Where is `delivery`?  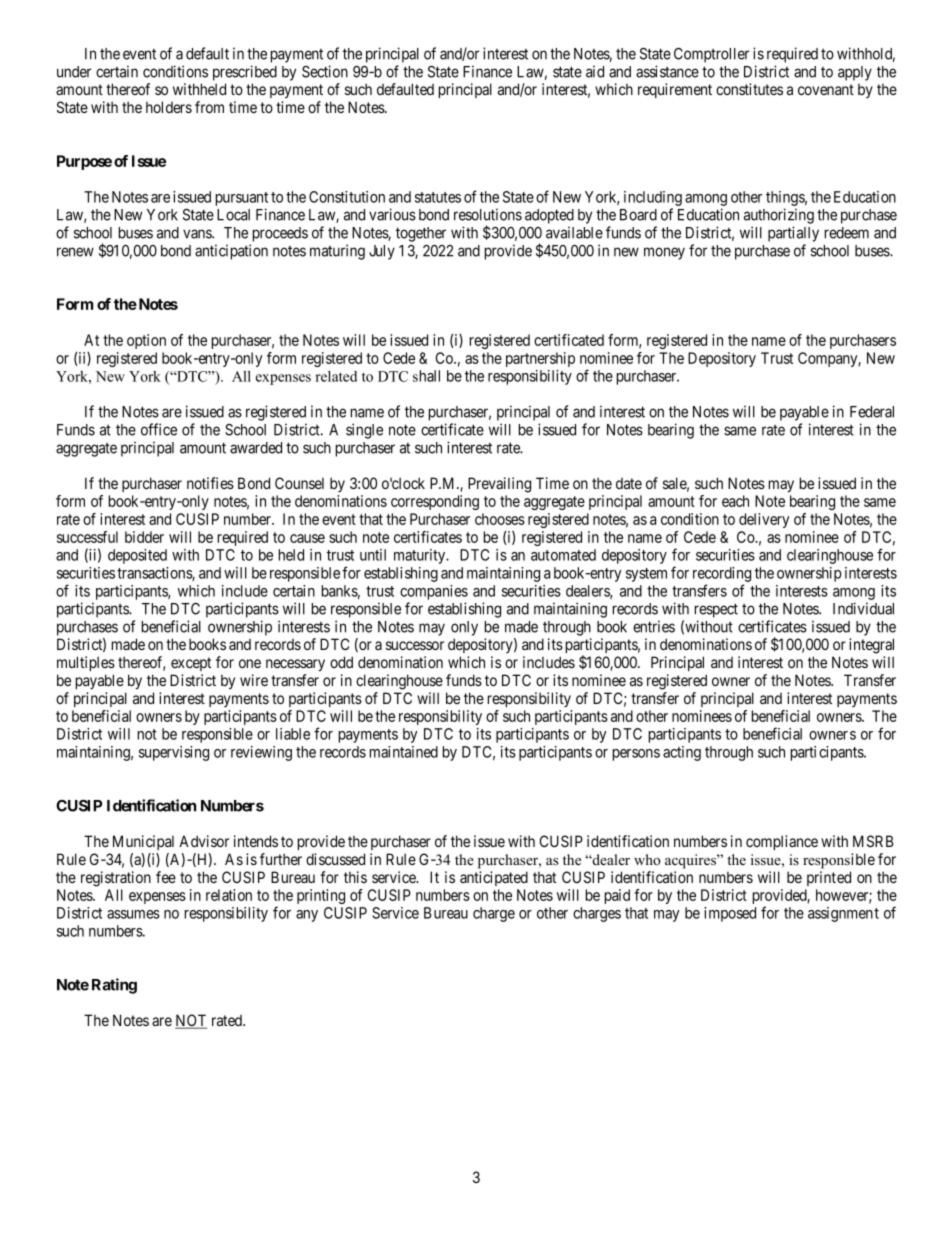
delivery is located at coordinates (764, 520).
